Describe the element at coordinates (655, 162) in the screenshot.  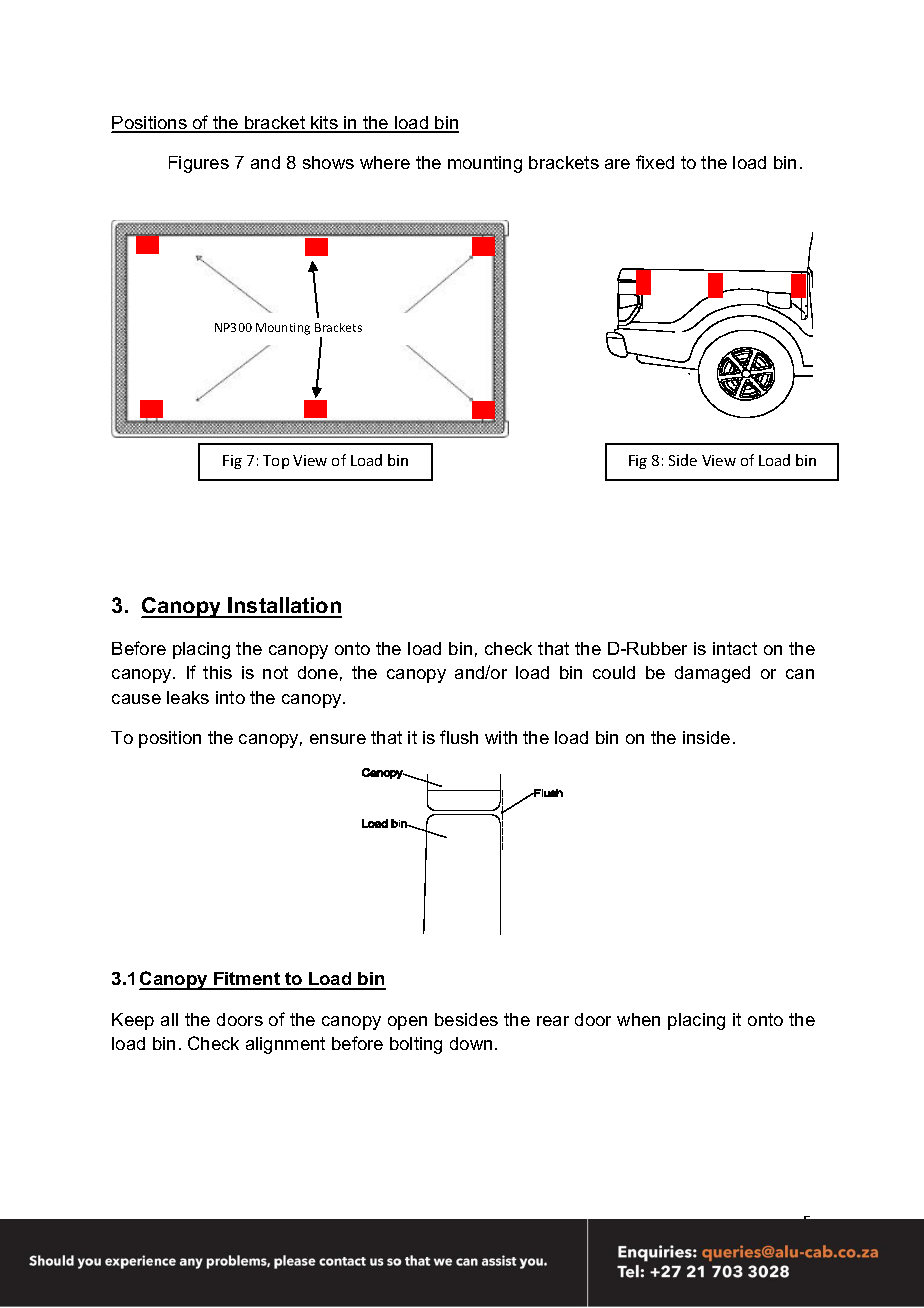
I see `fixed` at that location.
